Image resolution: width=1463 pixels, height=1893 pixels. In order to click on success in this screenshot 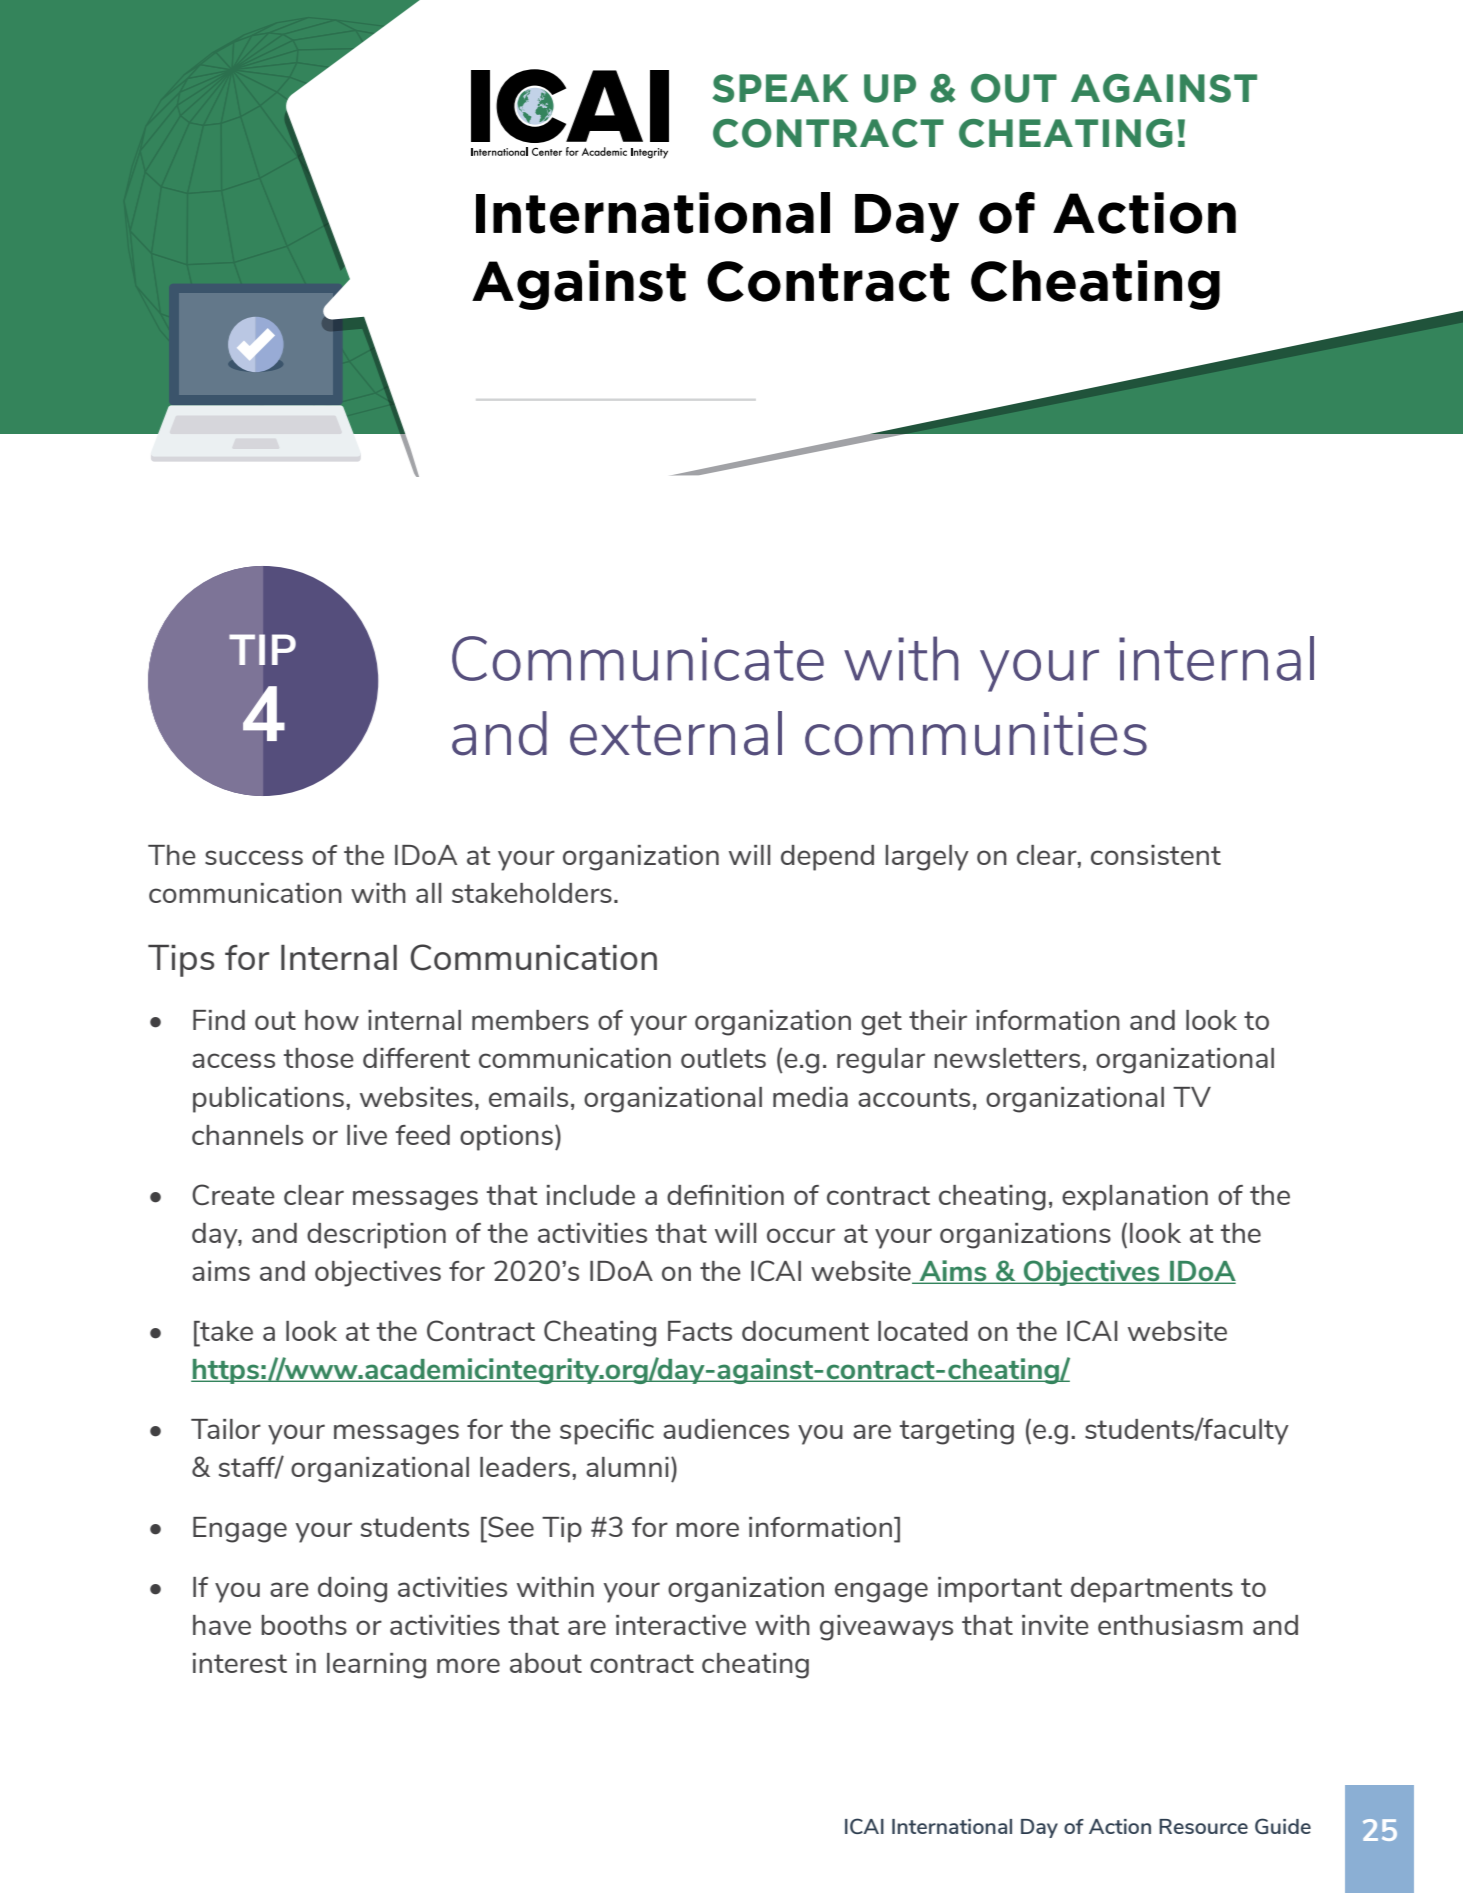, I will do `click(254, 857)`.
